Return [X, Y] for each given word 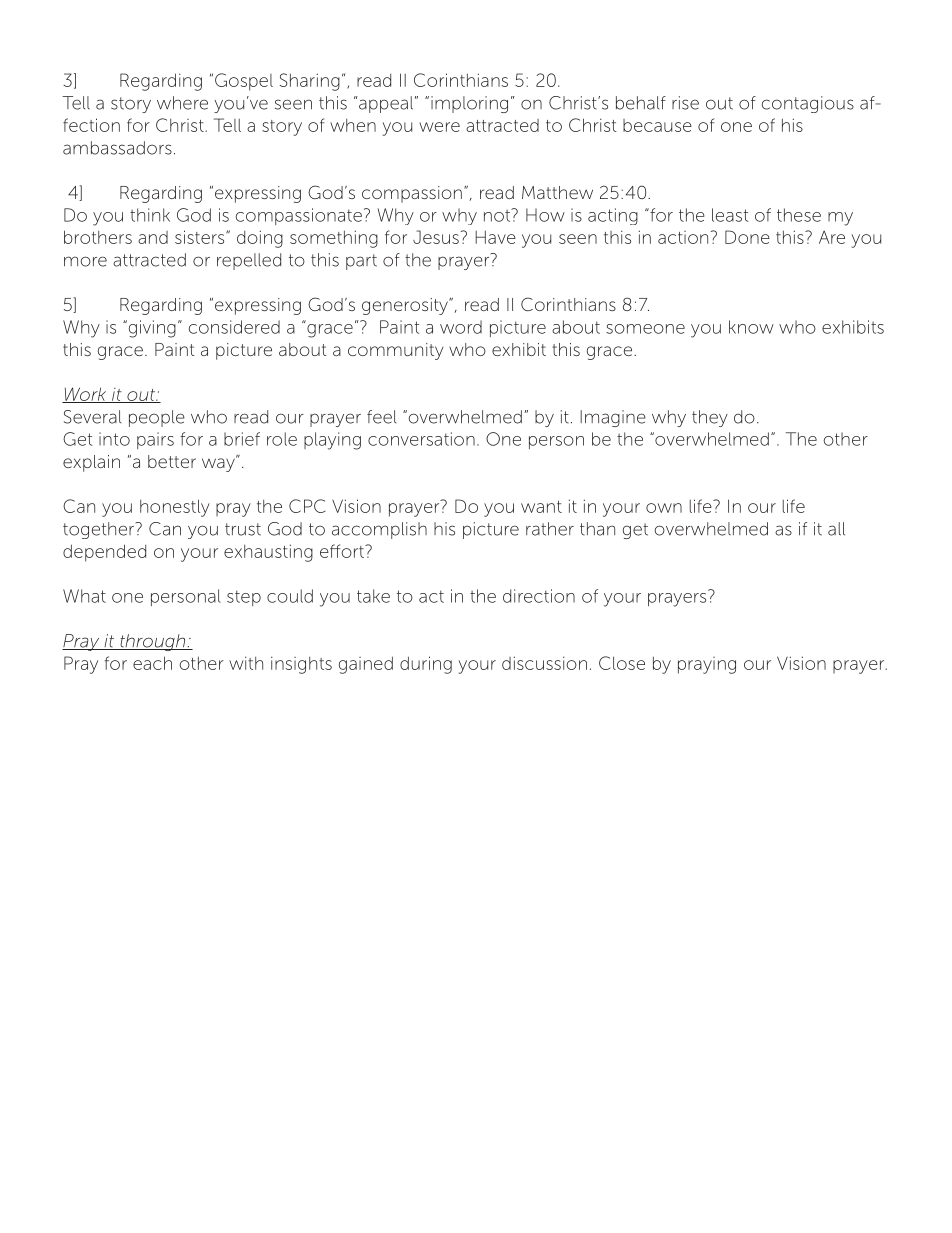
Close [622, 663]
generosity [406, 306]
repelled [249, 261]
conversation [421, 439]
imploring [469, 104]
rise [685, 103]
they [710, 418]
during [426, 665]
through [153, 642]
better [172, 461]
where [182, 103]
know [751, 327]
